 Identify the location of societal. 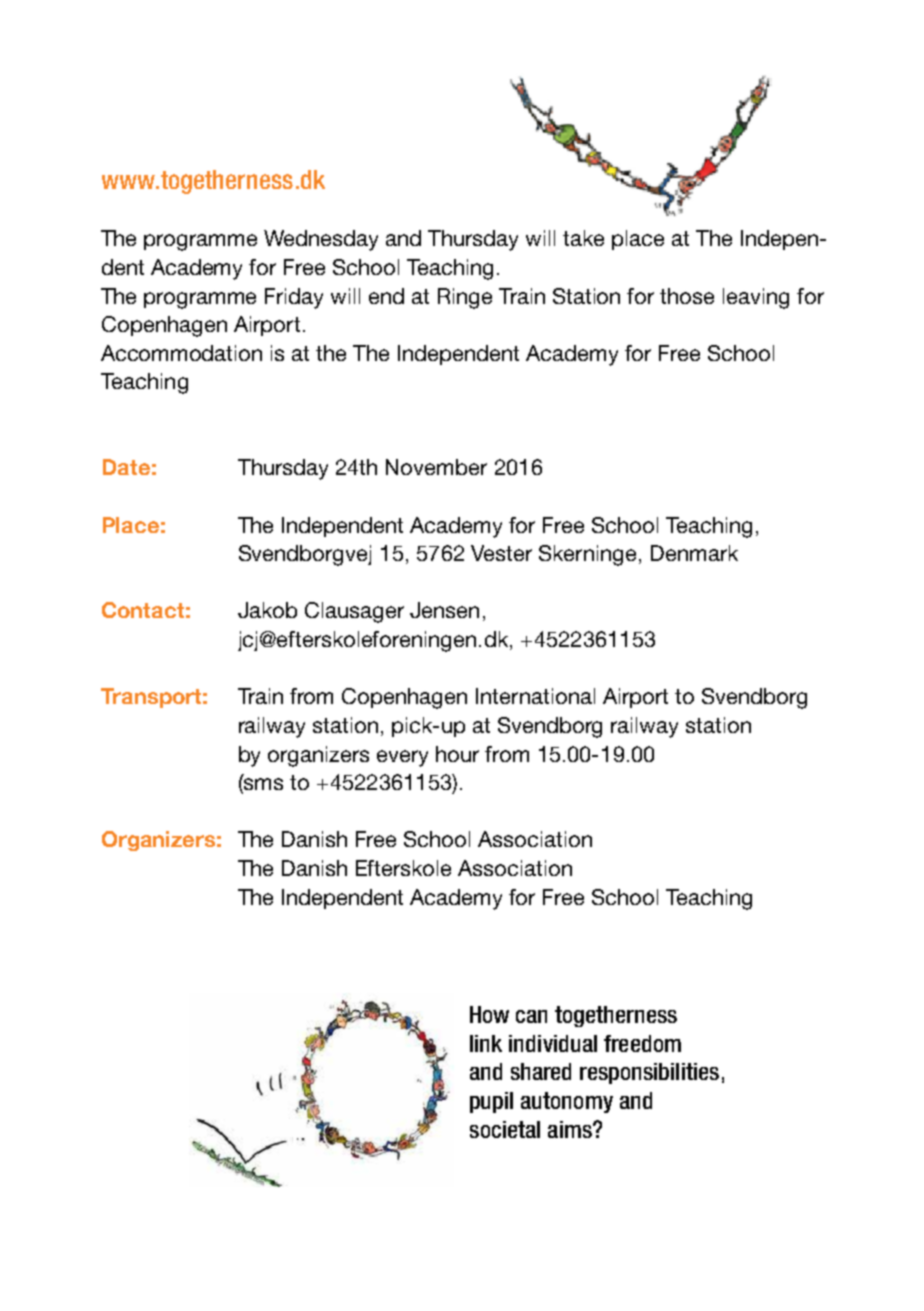
(505, 1129).
